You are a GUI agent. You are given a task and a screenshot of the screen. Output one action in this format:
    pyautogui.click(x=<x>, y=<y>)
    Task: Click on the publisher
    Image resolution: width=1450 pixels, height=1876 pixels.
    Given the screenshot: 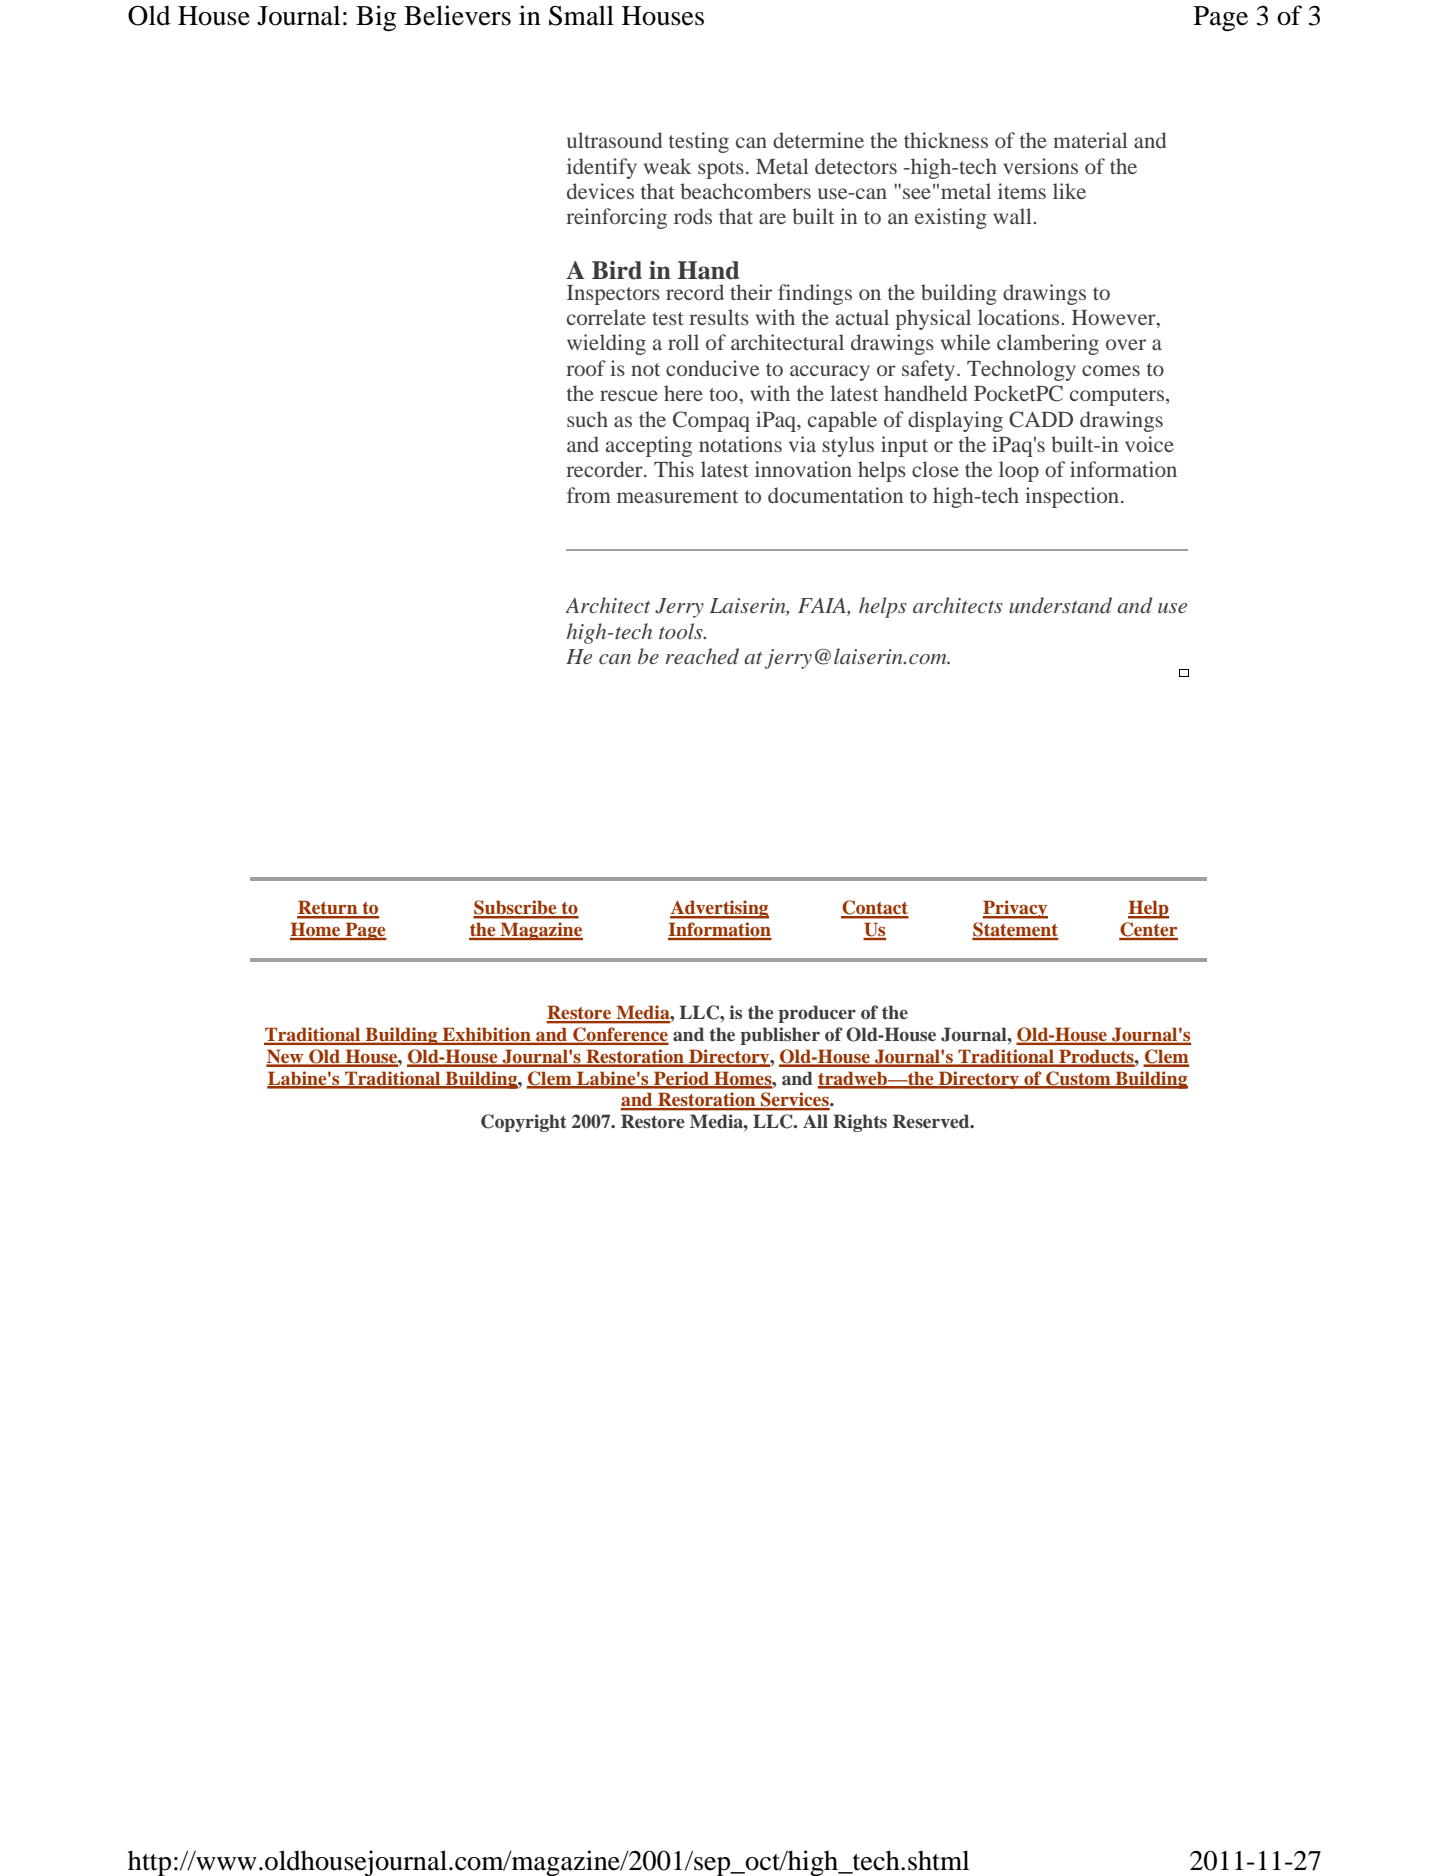 What is the action you would take?
    pyautogui.click(x=780, y=1036)
